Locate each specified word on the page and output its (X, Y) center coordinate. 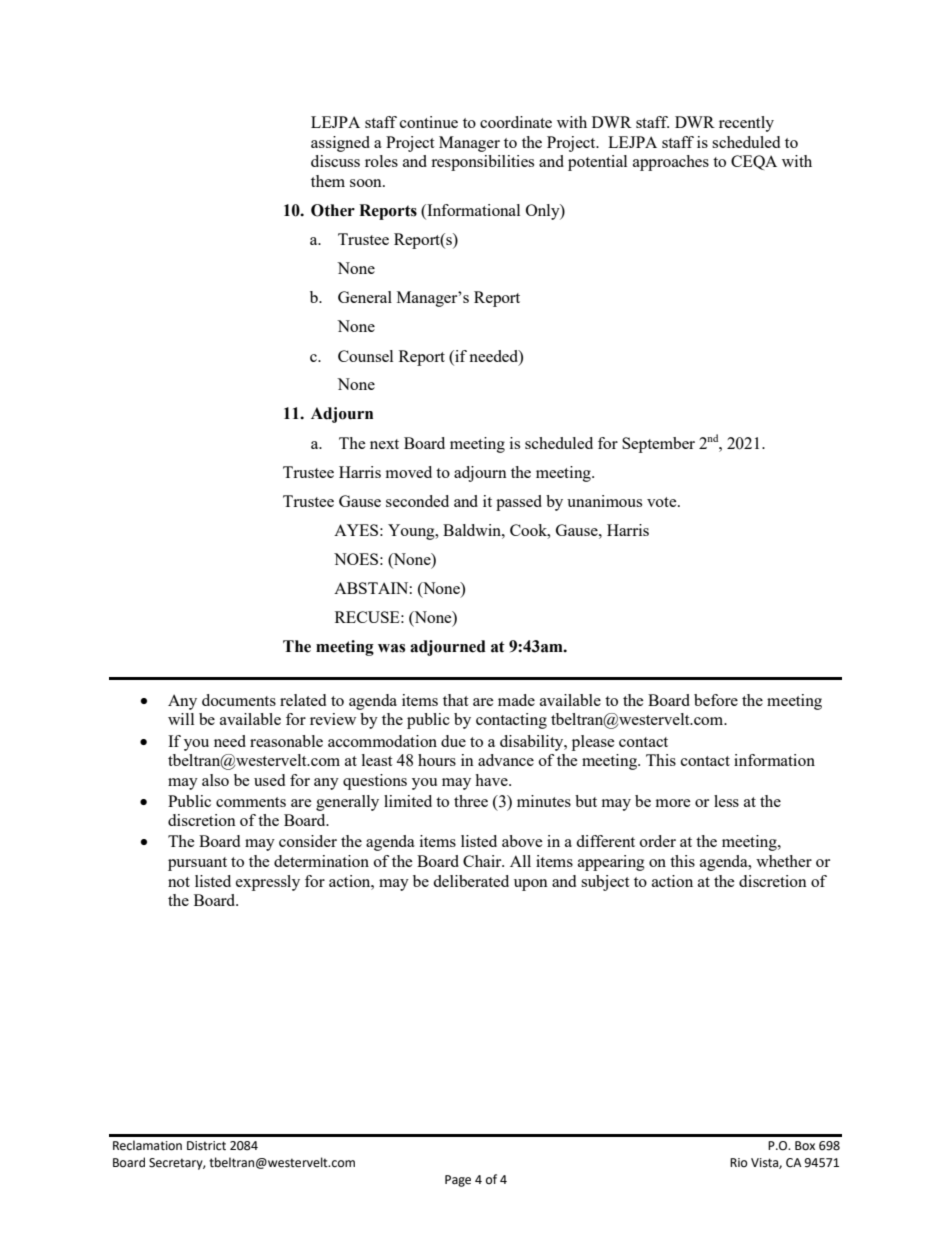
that (455, 700)
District (206, 1146)
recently (746, 124)
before (716, 700)
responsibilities (482, 163)
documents (239, 700)
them (328, 181)
